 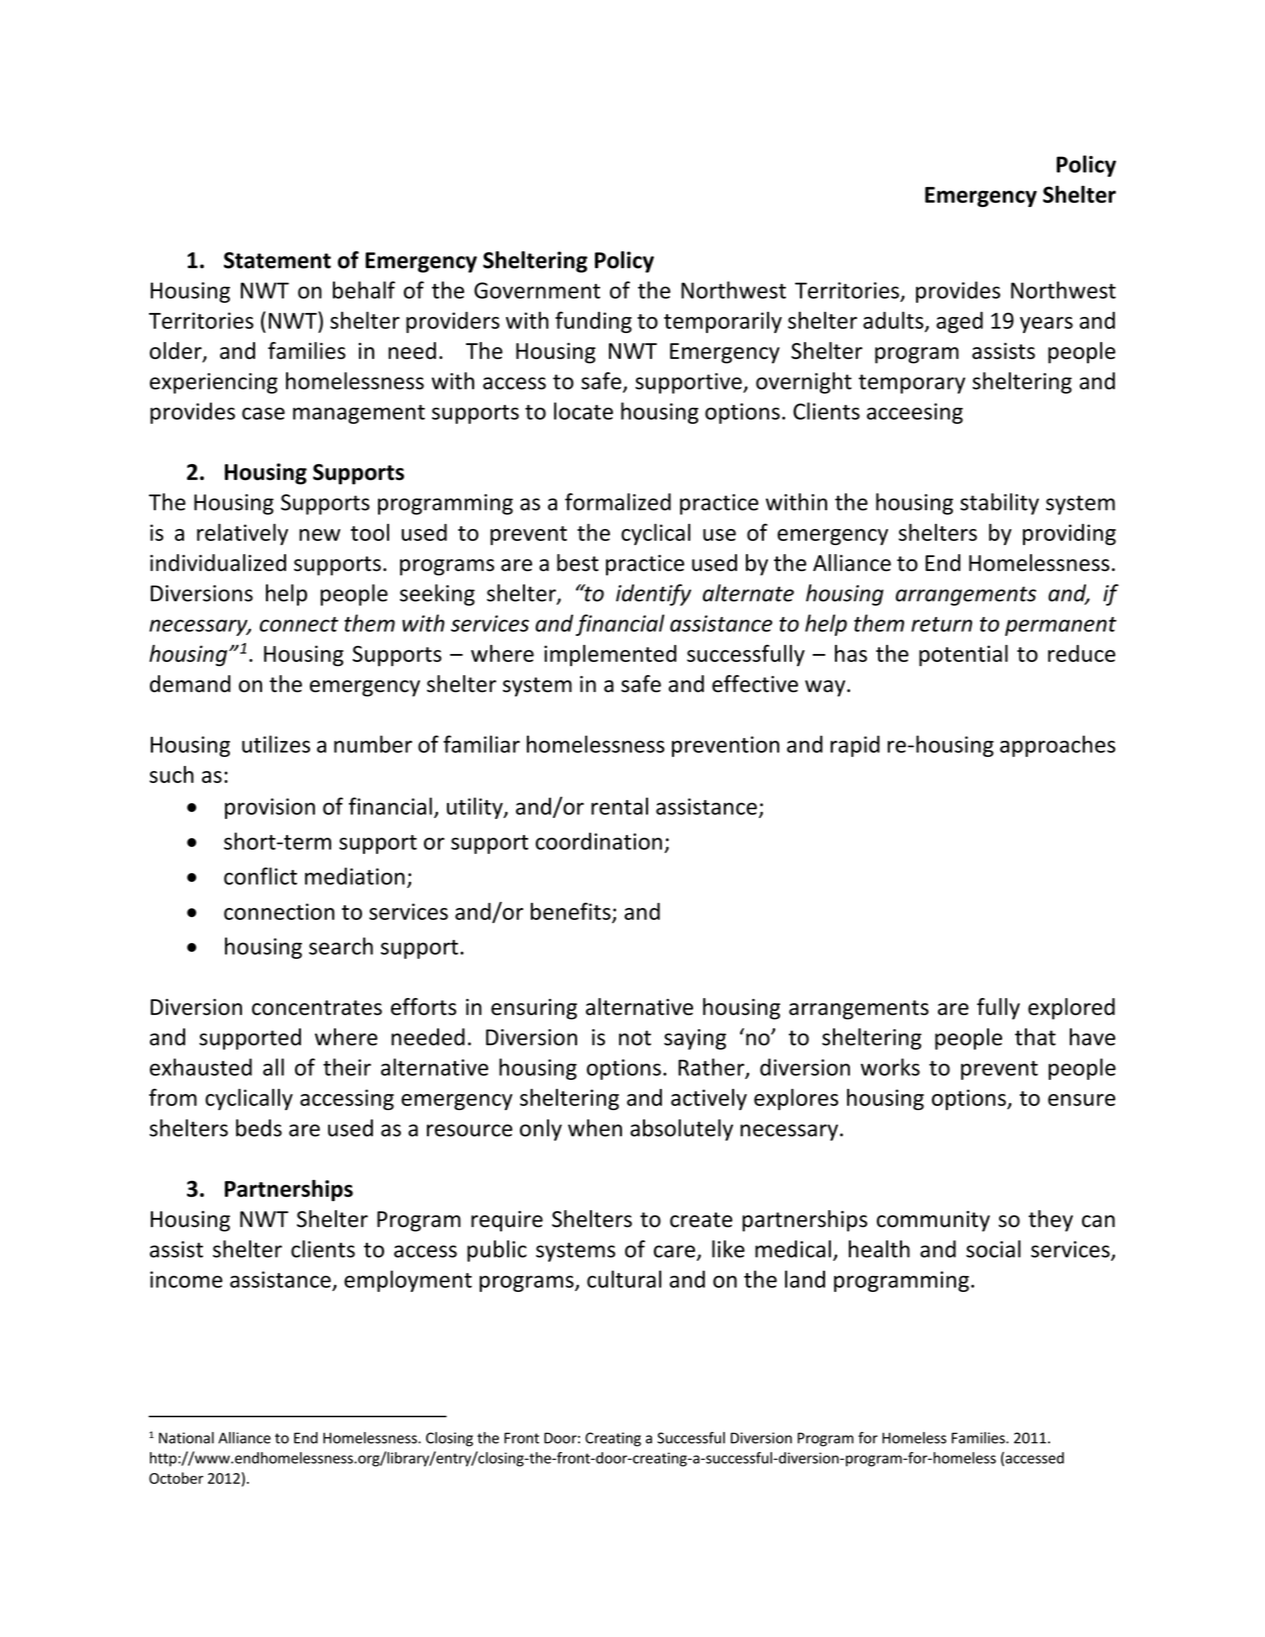 I want to click on conflict, so click(x=260, y=876).
